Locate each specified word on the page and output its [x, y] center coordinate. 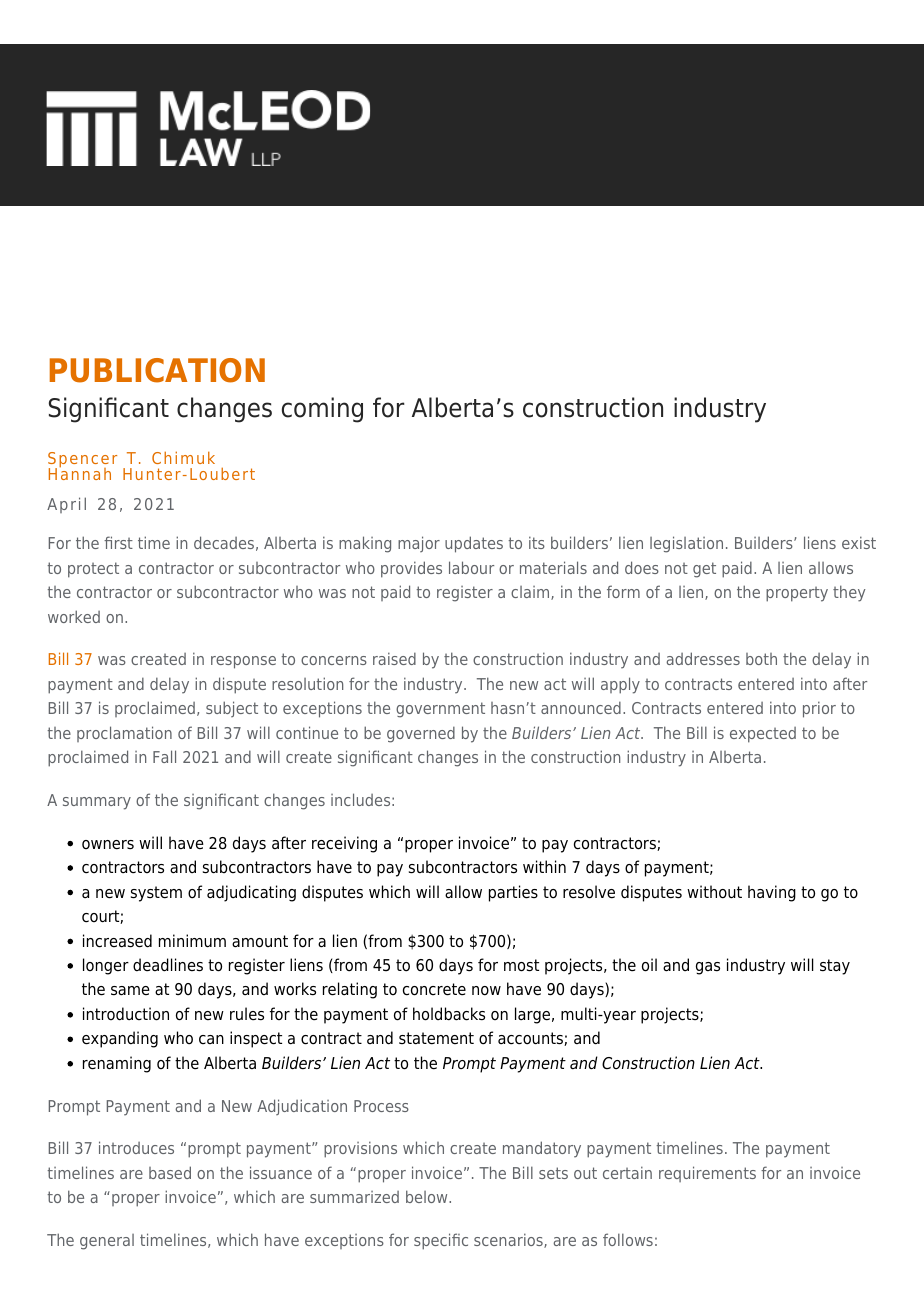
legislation [686, 544]
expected [763, 735]
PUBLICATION [157, 370]
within [544, 866]
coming [322, 410]
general [107, 1242]
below [428, 1196]
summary [97, 803]
